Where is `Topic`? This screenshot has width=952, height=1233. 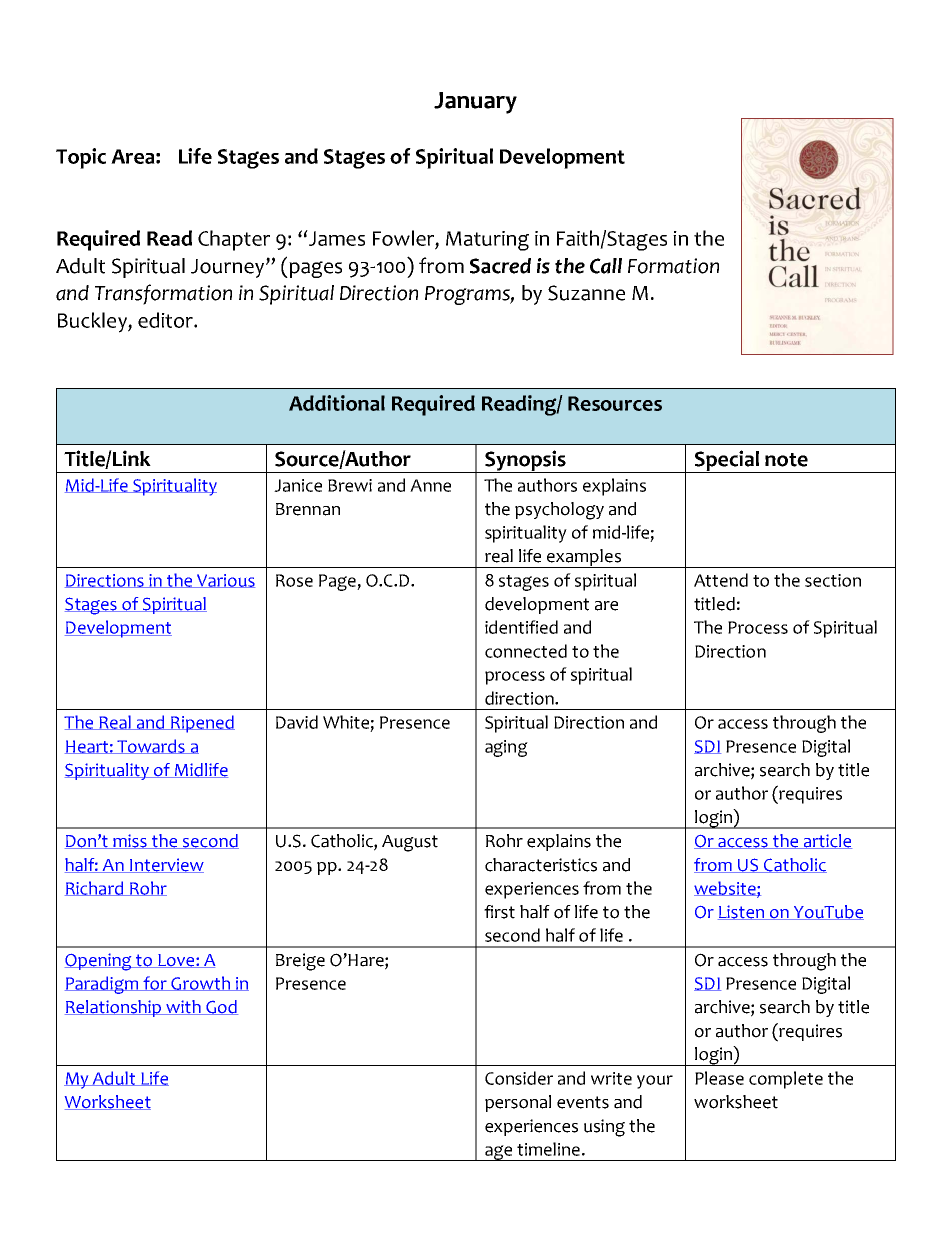
Topic is located at coordinates (81, 158).
